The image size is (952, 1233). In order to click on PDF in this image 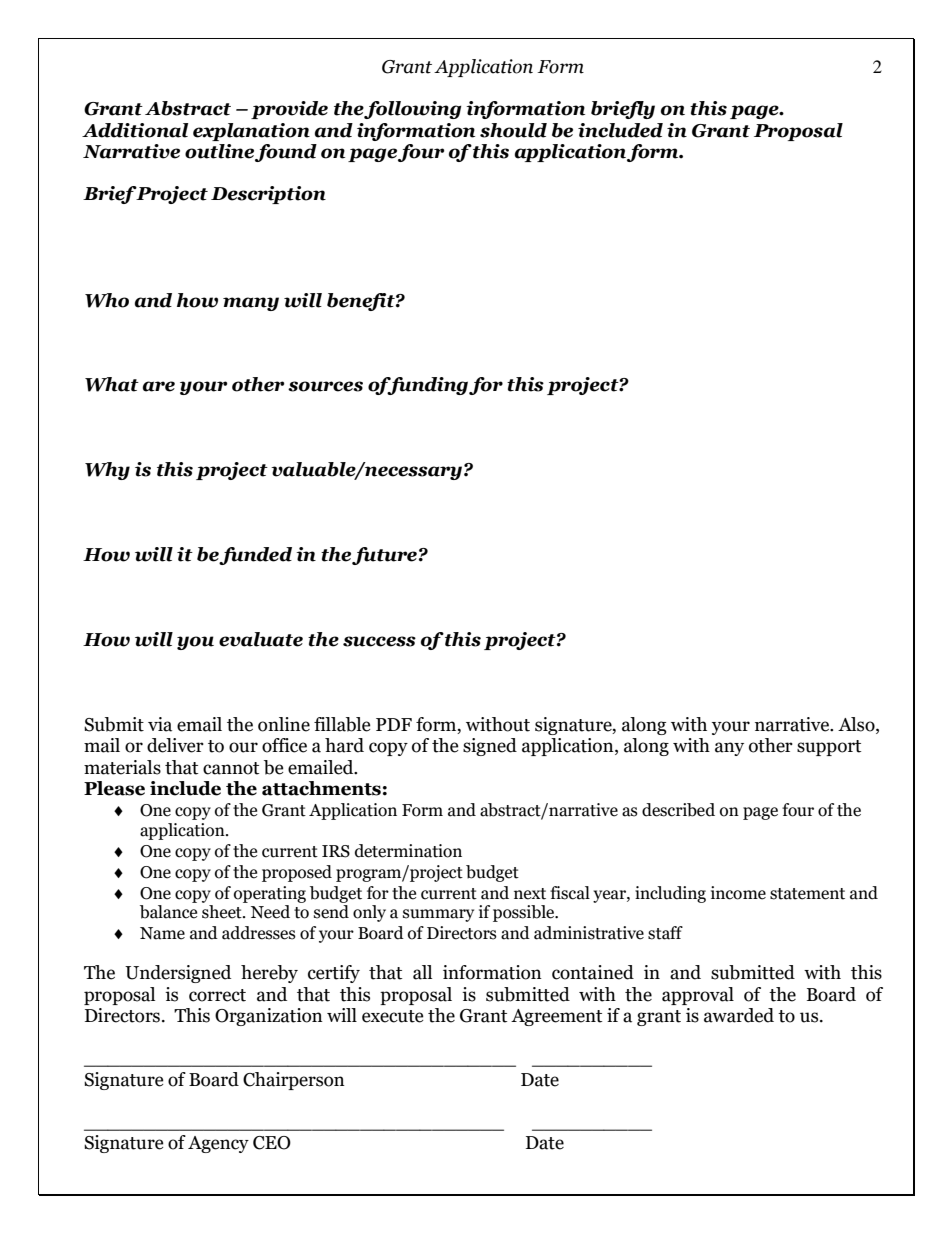, I will do `click(394, 724)`.
